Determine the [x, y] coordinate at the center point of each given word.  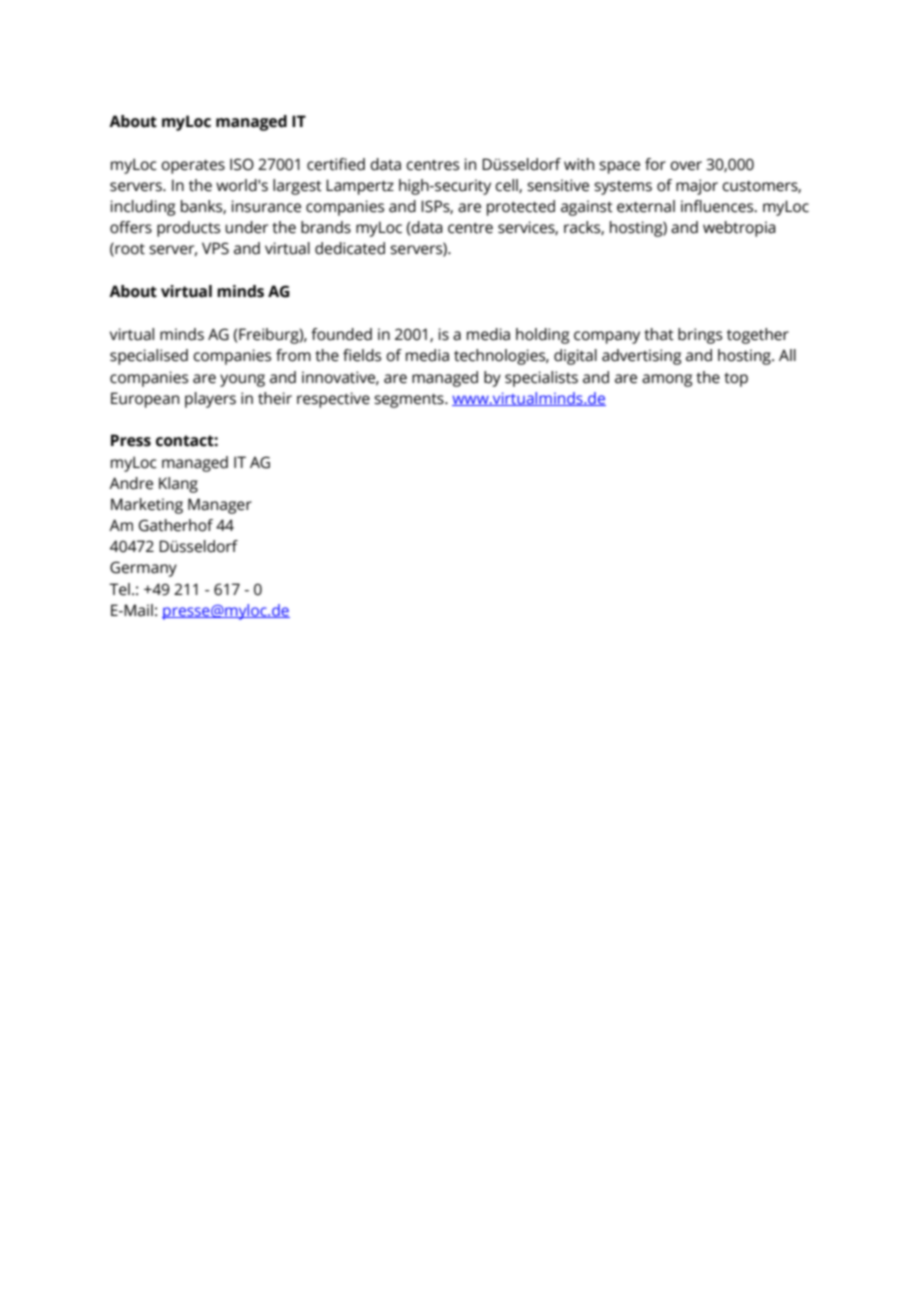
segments [410, 400]
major [697, 187]
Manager [220, 506]
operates [193, 166]
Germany [143, 569]
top [736, 379]
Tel [119, 589]
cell [507, 186]
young [242, 380]
